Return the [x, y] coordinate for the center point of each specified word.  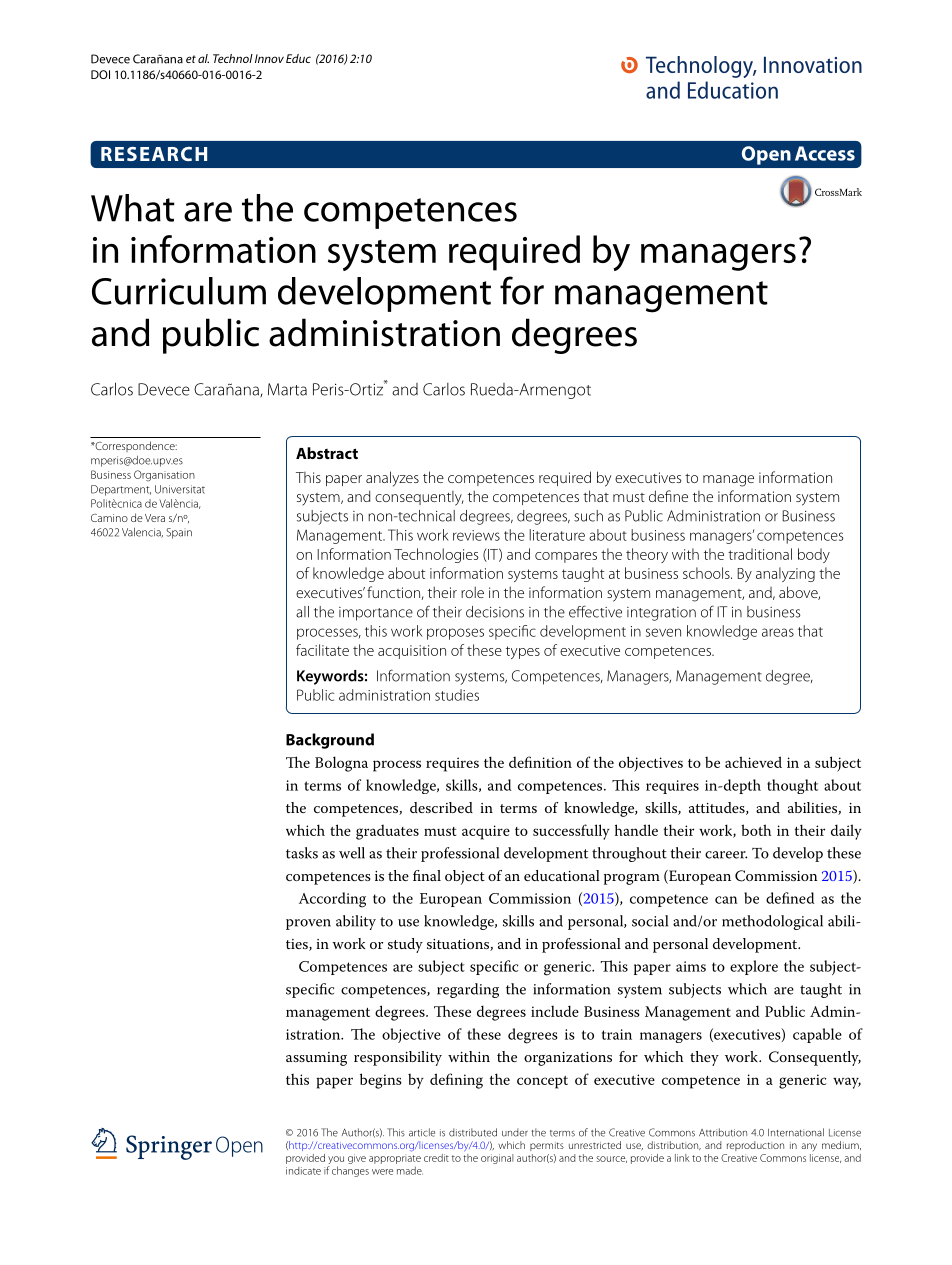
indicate [303, 1171]
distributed [473, 1132]
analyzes [392, 479]
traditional [760, 554]
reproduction [755, 1146]
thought [792, 786]
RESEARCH [154, 154]
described [441, 807]
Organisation [164, 476]
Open [766, 155]
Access [825, 153]
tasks [302, 853]
